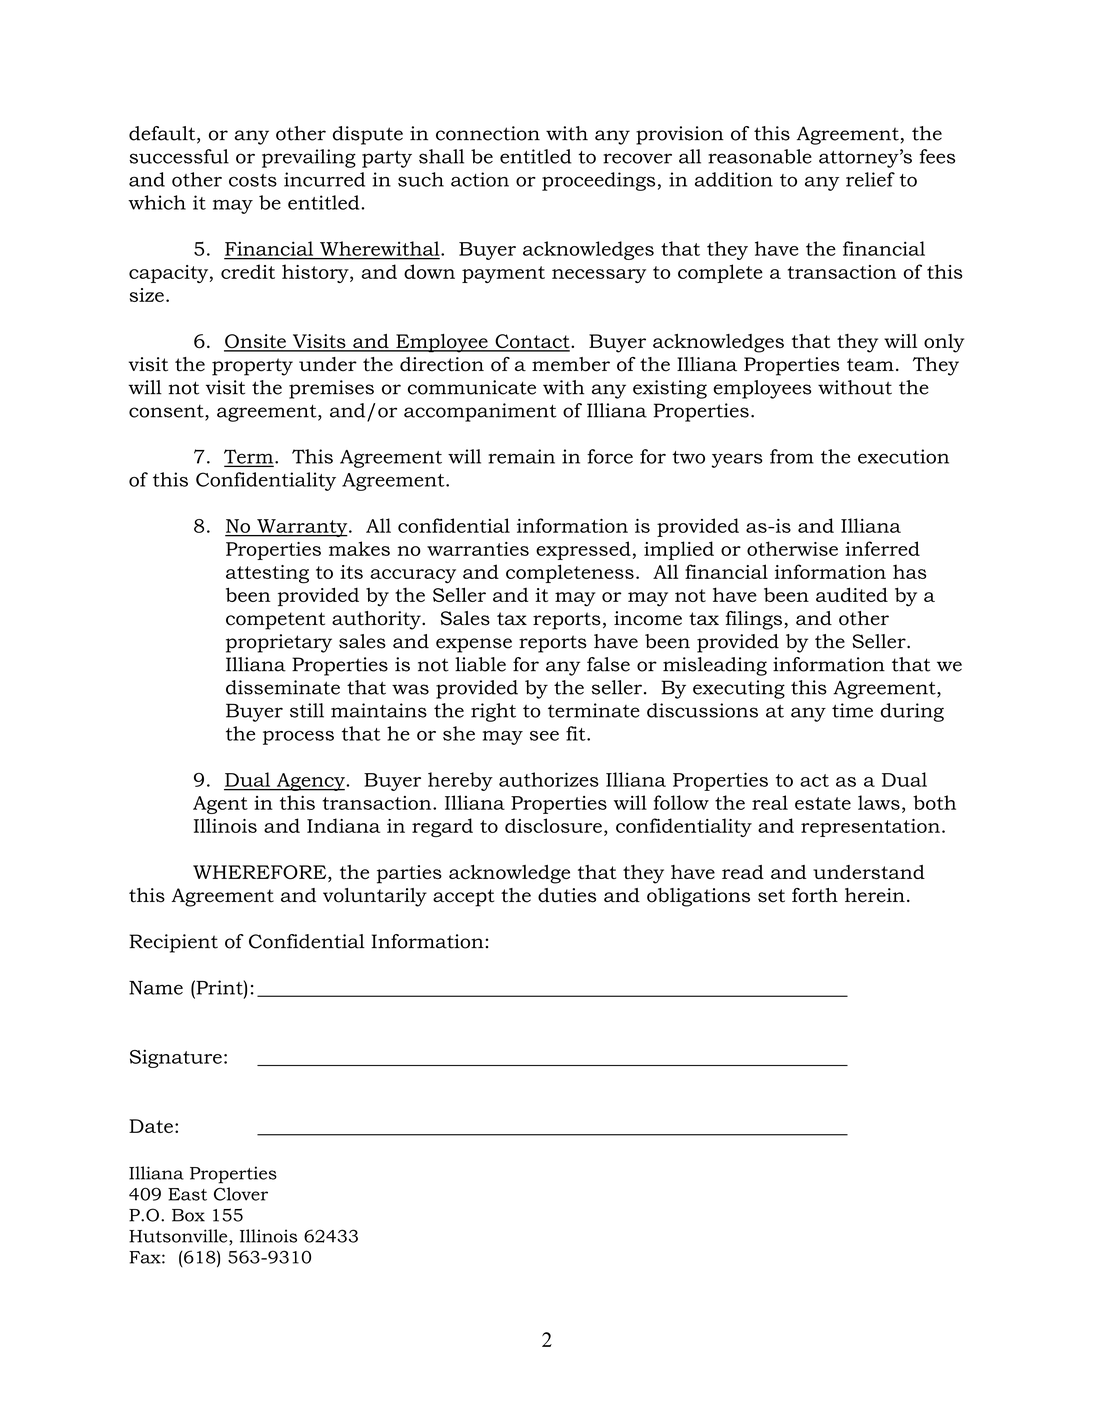 This screenshot has height=1416, width=1094. I want to click on consent, so click(167, 412).
